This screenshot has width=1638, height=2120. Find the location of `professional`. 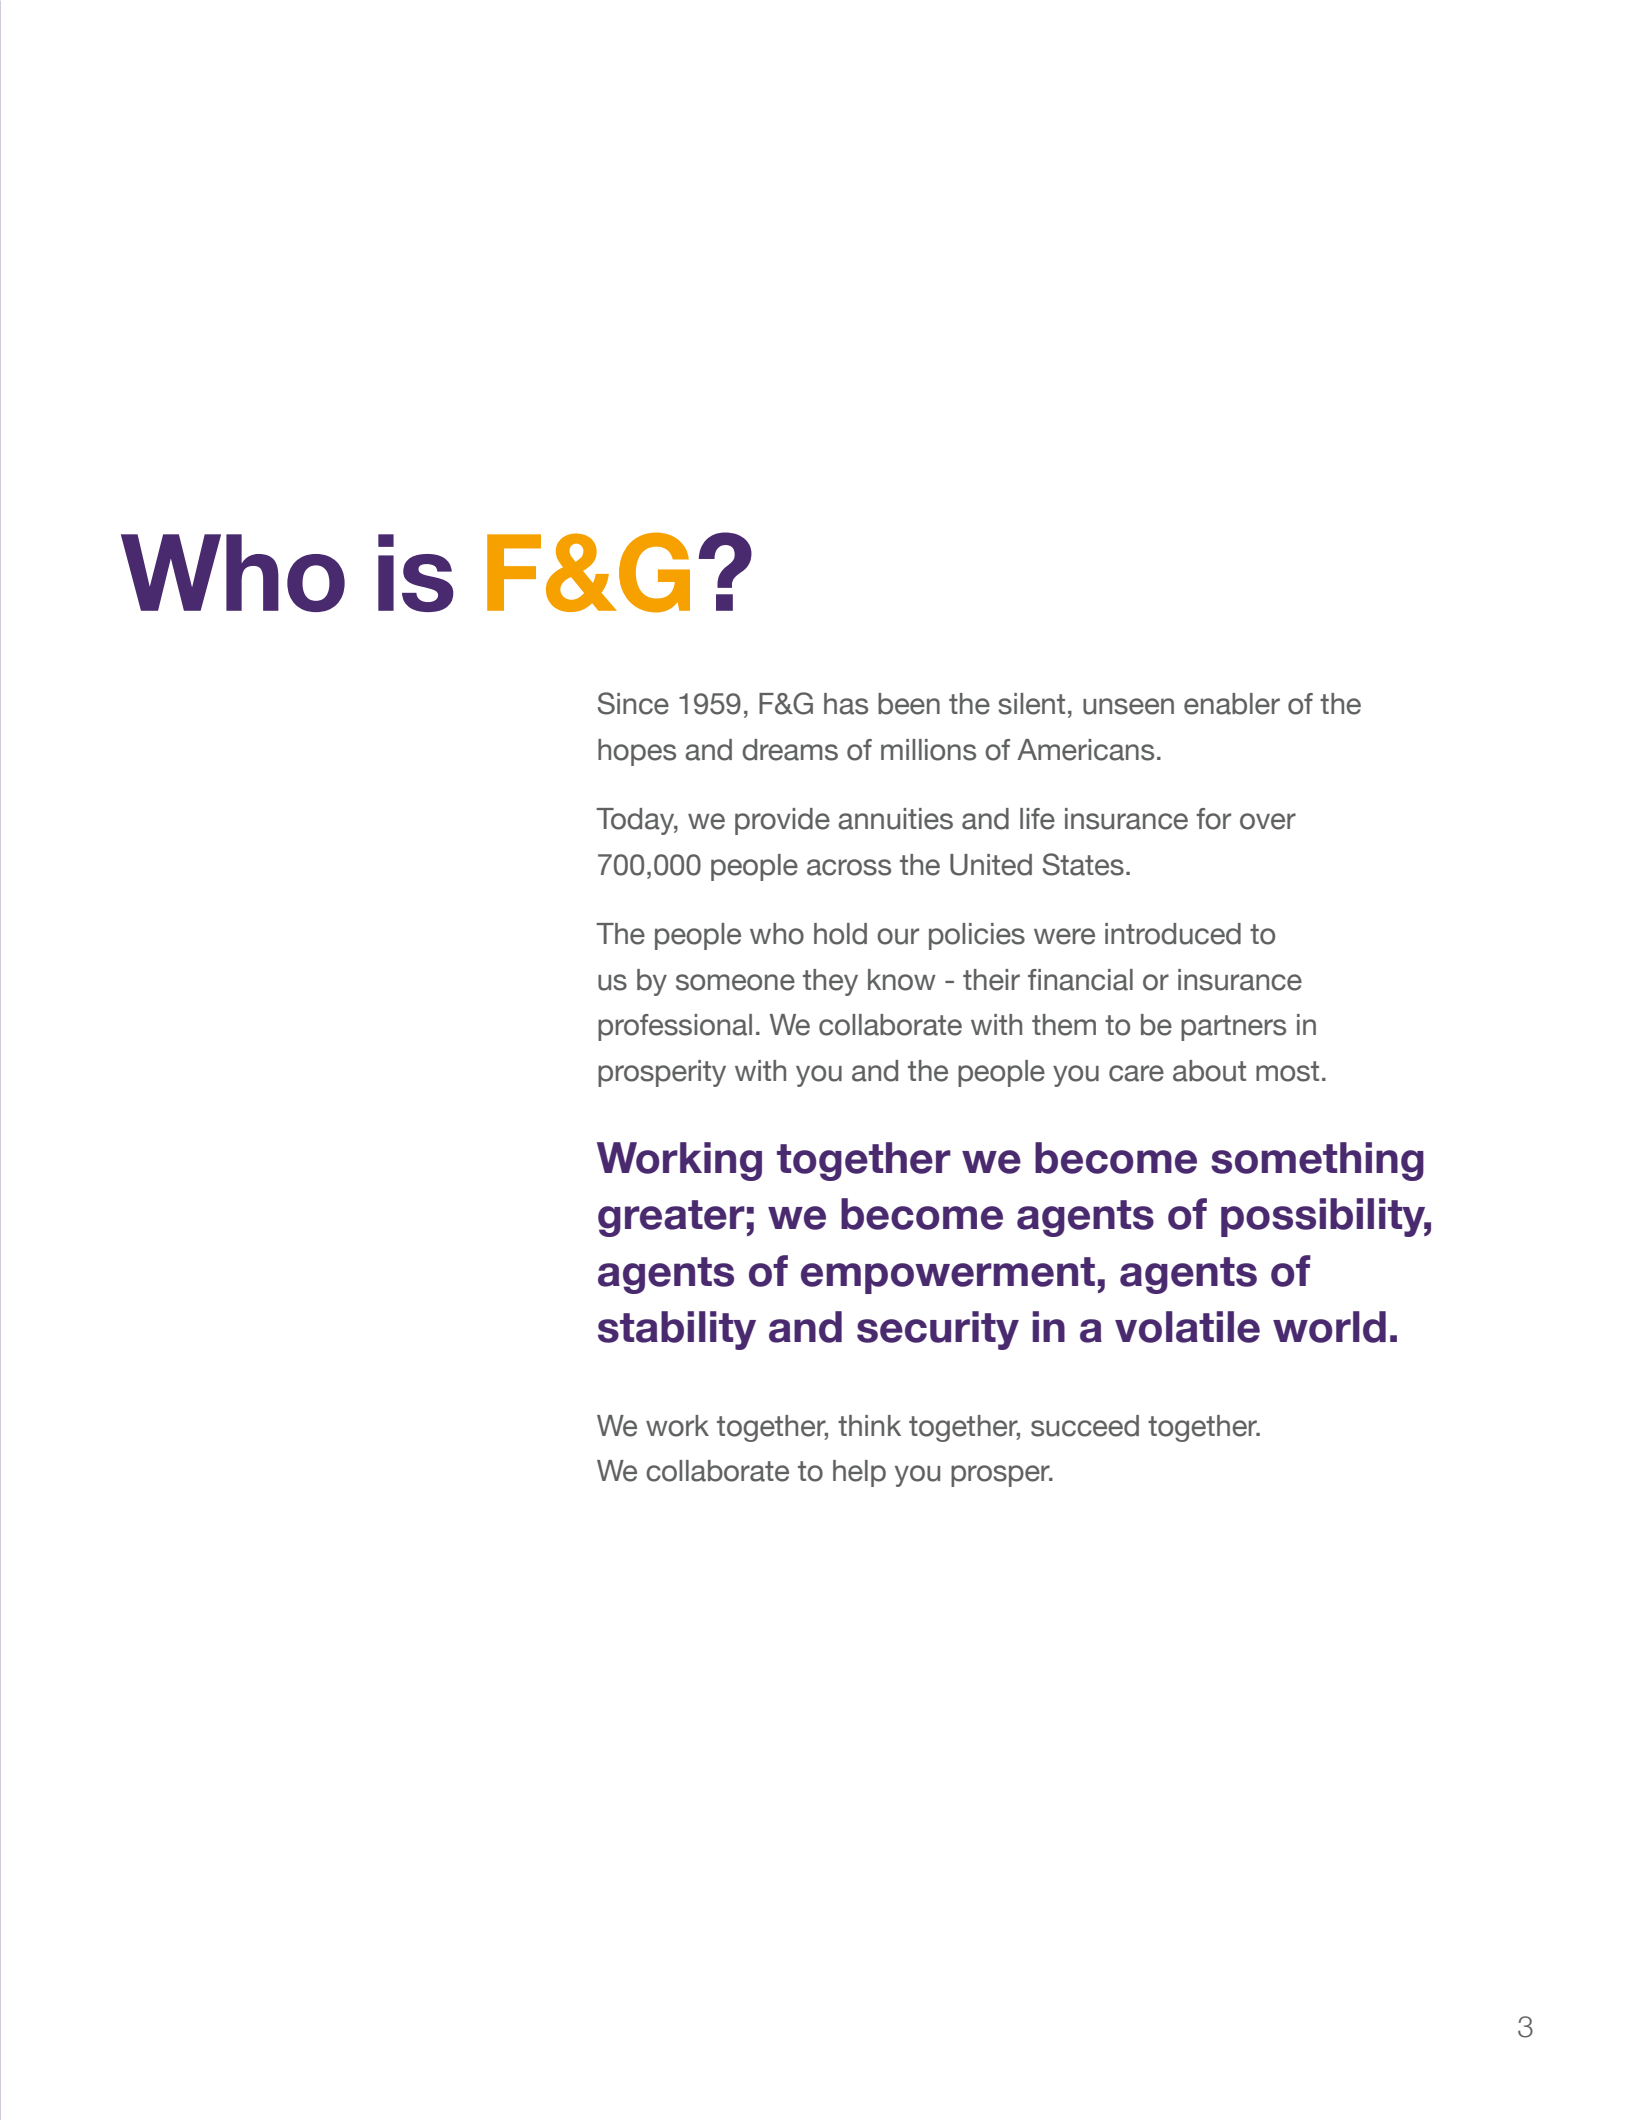

professional is located at coordinates (675, 1027).
